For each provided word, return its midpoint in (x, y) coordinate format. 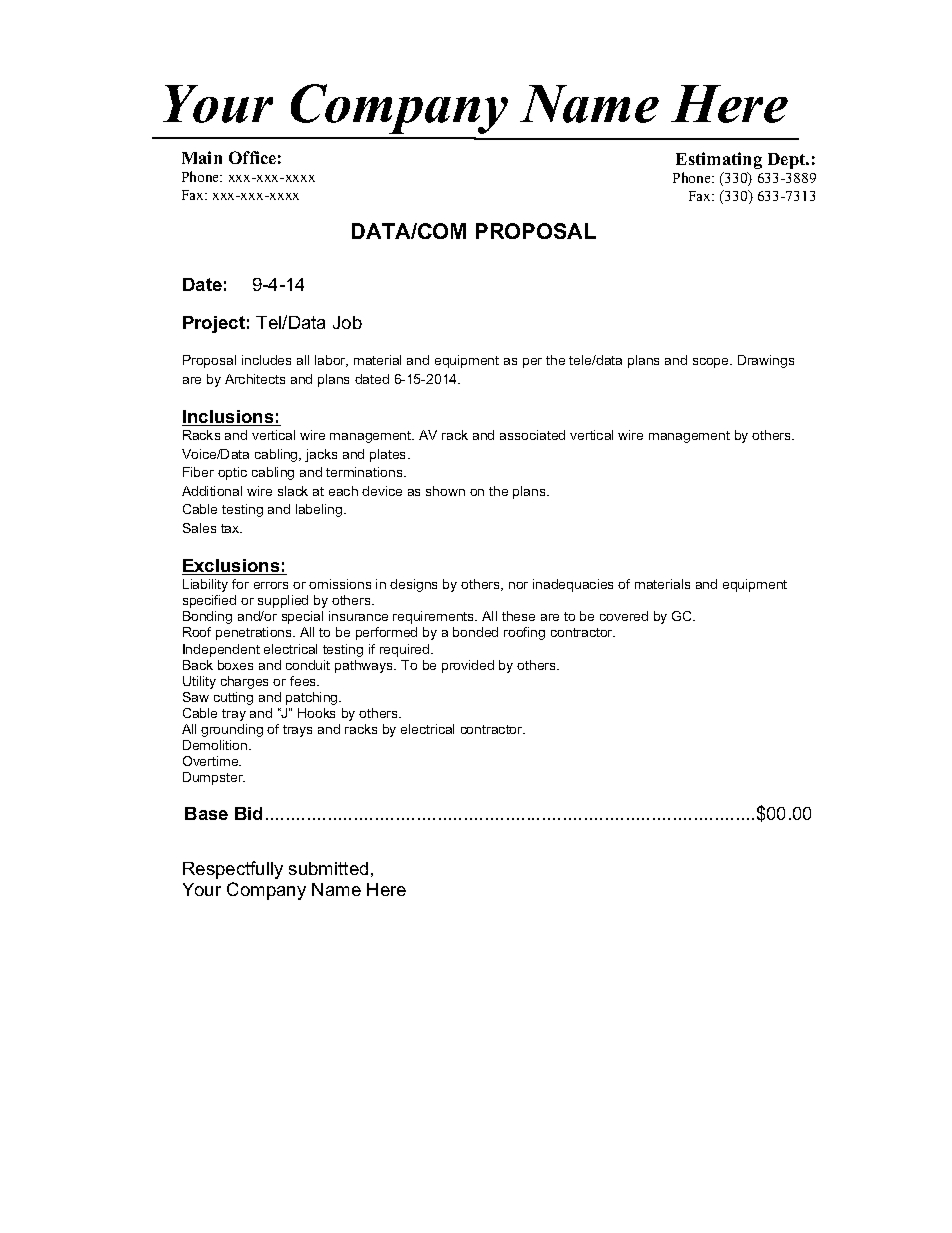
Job (347, 322)
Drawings (766, 361)
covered (624, 616)
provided (468, 666)
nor (518, 585)
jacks (321, 455)
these (518, 616)
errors (271, 585)
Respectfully (233, 870)
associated (532, 435)
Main (202, 157)
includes (266, 360)
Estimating (719, 160)
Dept (788, 161)
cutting (233, 698)
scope (712, 363)
